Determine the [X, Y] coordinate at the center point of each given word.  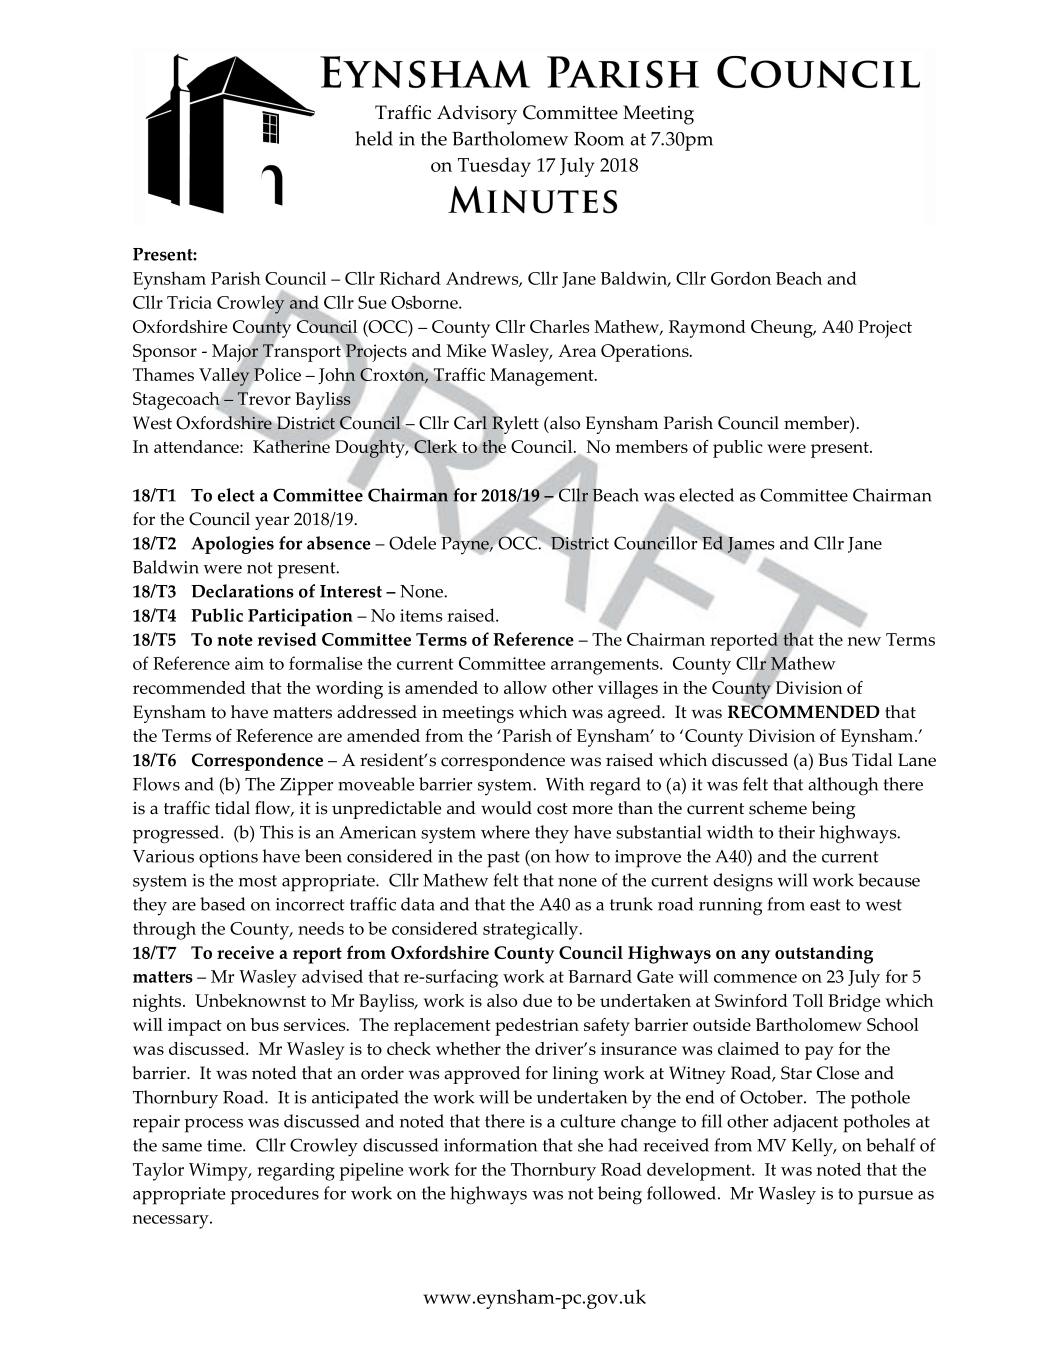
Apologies [232, 545]
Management [543, 377]
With [565, 784]
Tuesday [494, 167]
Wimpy [219, 1172]
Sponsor [165, 353]
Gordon [741, 278]
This [277, 832]
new [864, 641]
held [374, 138]
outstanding [824, 955]
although [843, 786]
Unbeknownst [250, 1000]
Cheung [783, 329]
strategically [532, 930]
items [421, 615]
